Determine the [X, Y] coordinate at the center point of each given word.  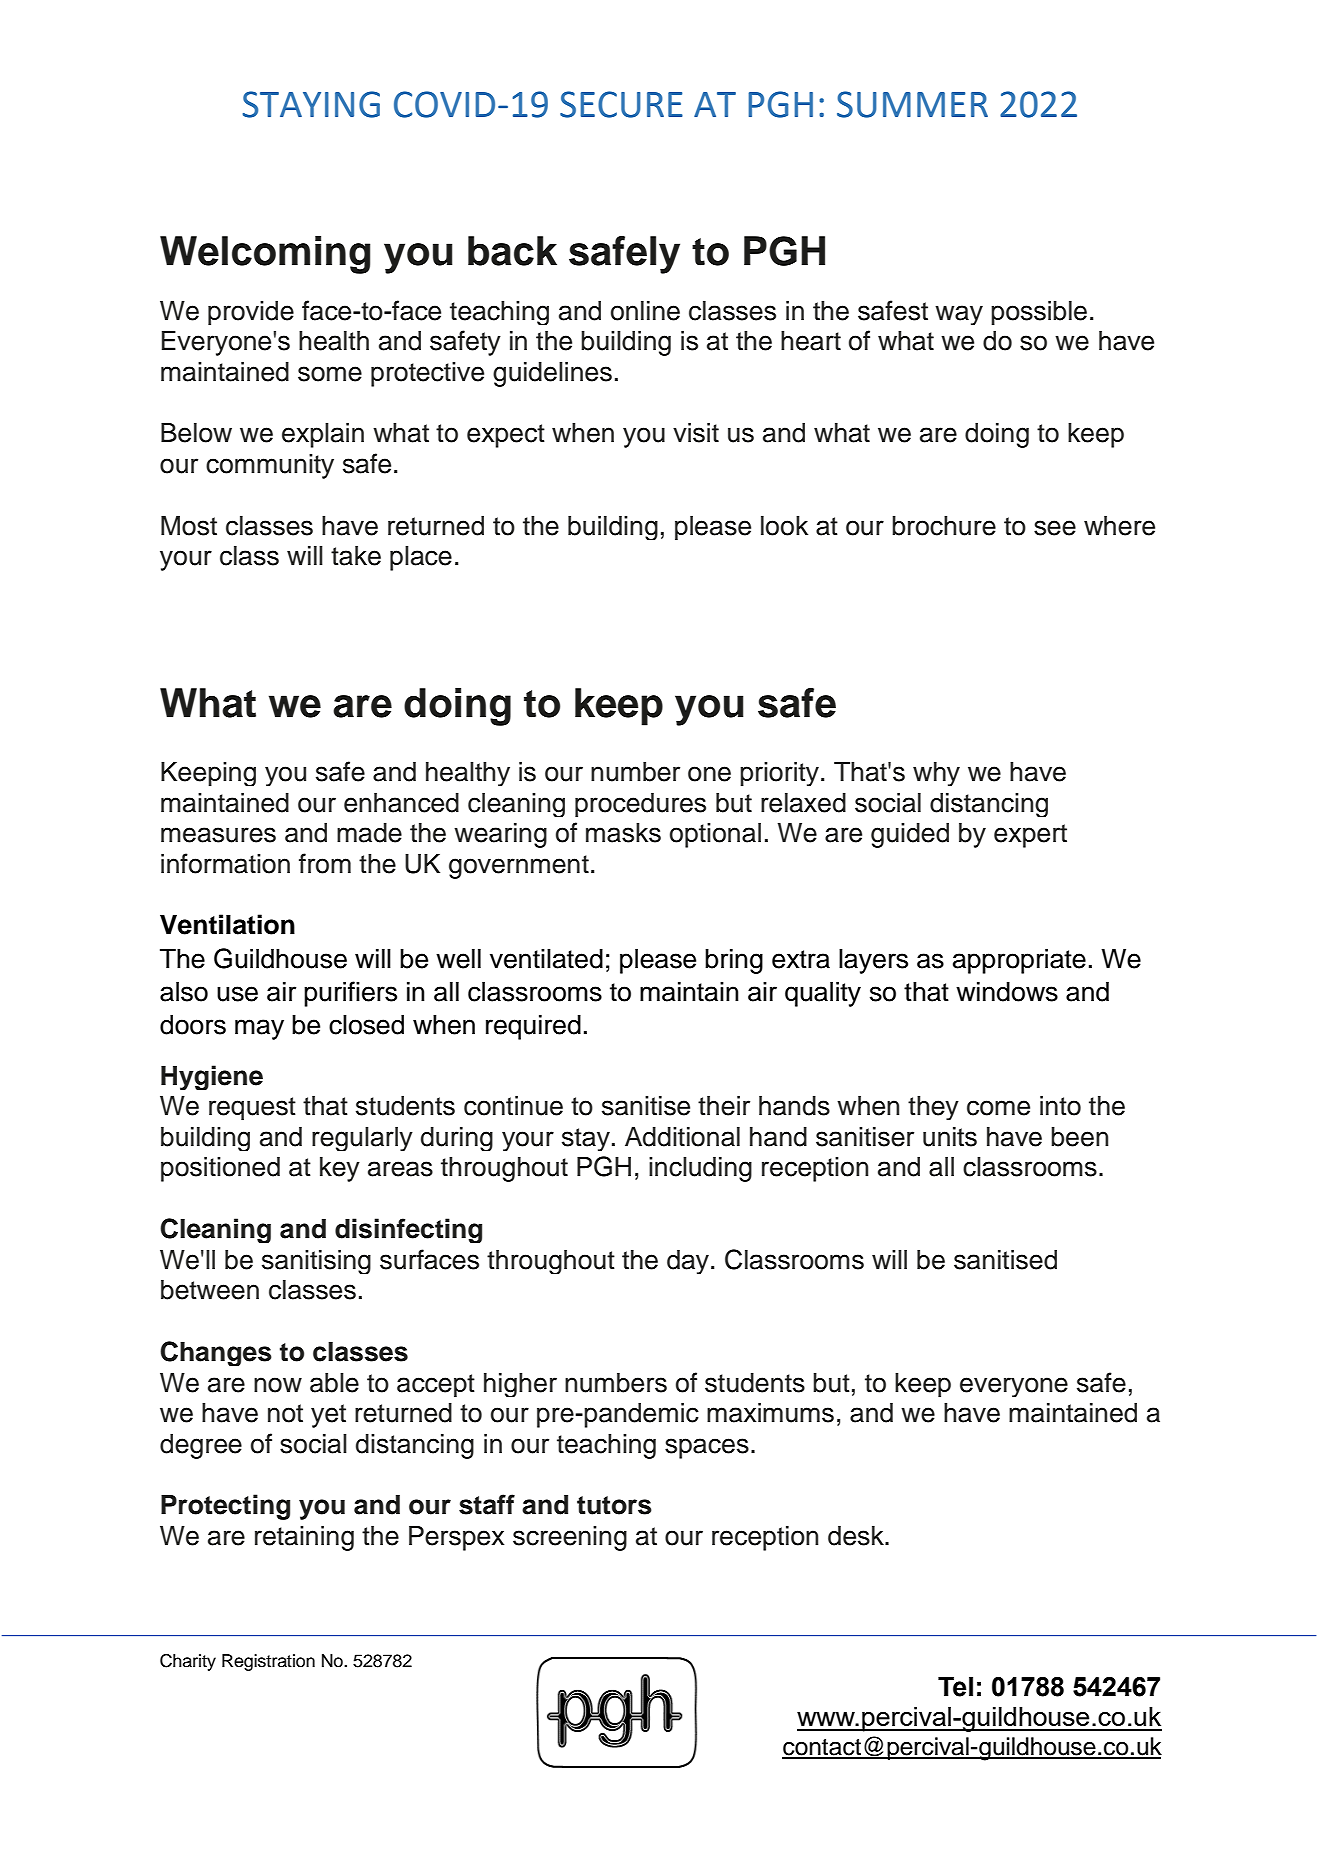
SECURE [621, 104]
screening [570, 1538]
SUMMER [912, 104]
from [325, 863]
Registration [268, 1662]
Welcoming [265, 255]
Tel [955, 1687]
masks [623, 833]
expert [1030, 836]
